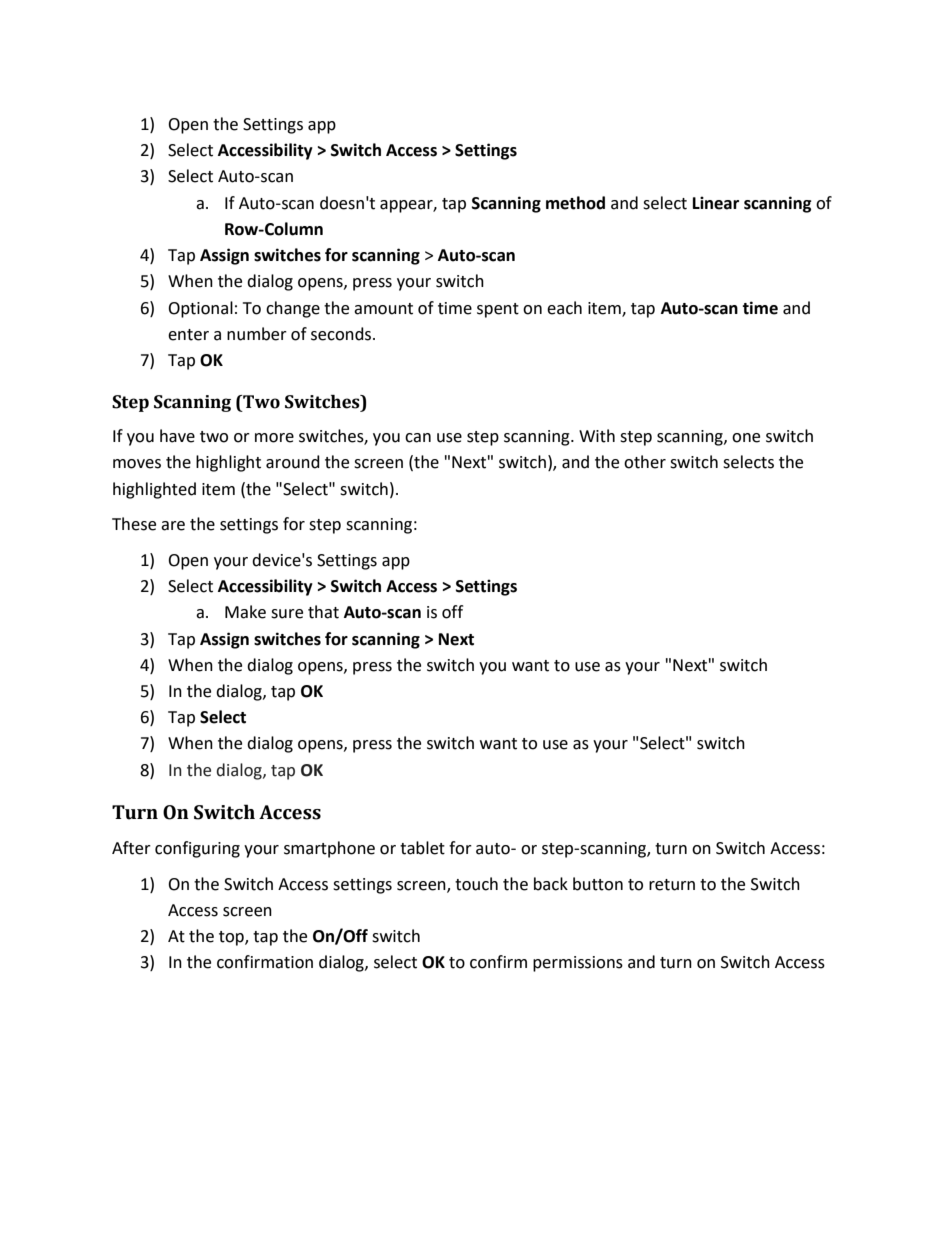 This screenshot has width=952, height=1233. I want to click on Optional, so click(200, 309).
